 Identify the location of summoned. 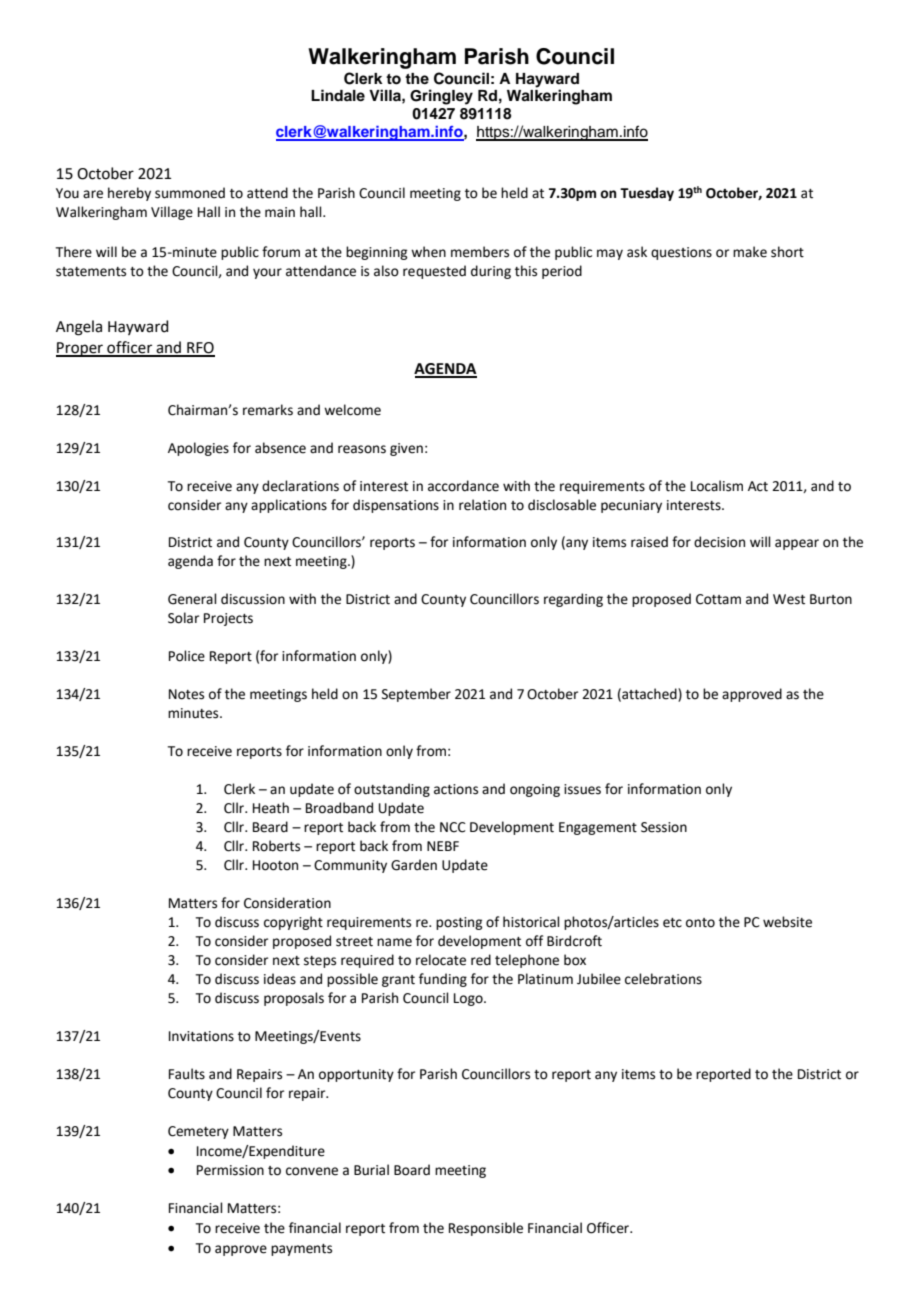
(190, 193).
